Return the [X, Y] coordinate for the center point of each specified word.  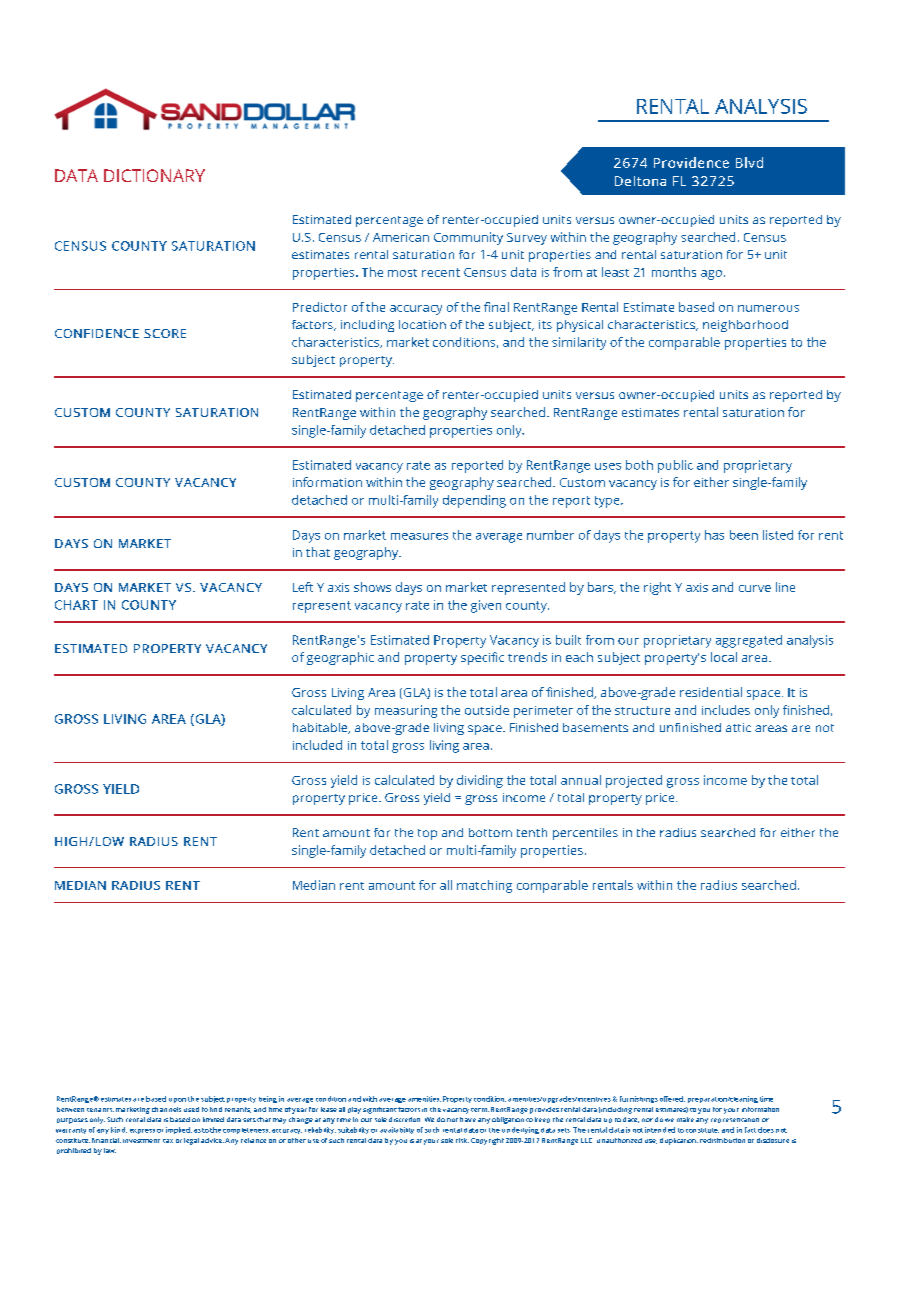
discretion [404, 1119]
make [685, 1119]
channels [166, 1109]
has [714, 535]
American [401, 237]
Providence [691, 162]
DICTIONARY [154, 175]
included [317, 745]
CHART [76, 605]
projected [634, 781]
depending [474, 501]
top [427, 834]
